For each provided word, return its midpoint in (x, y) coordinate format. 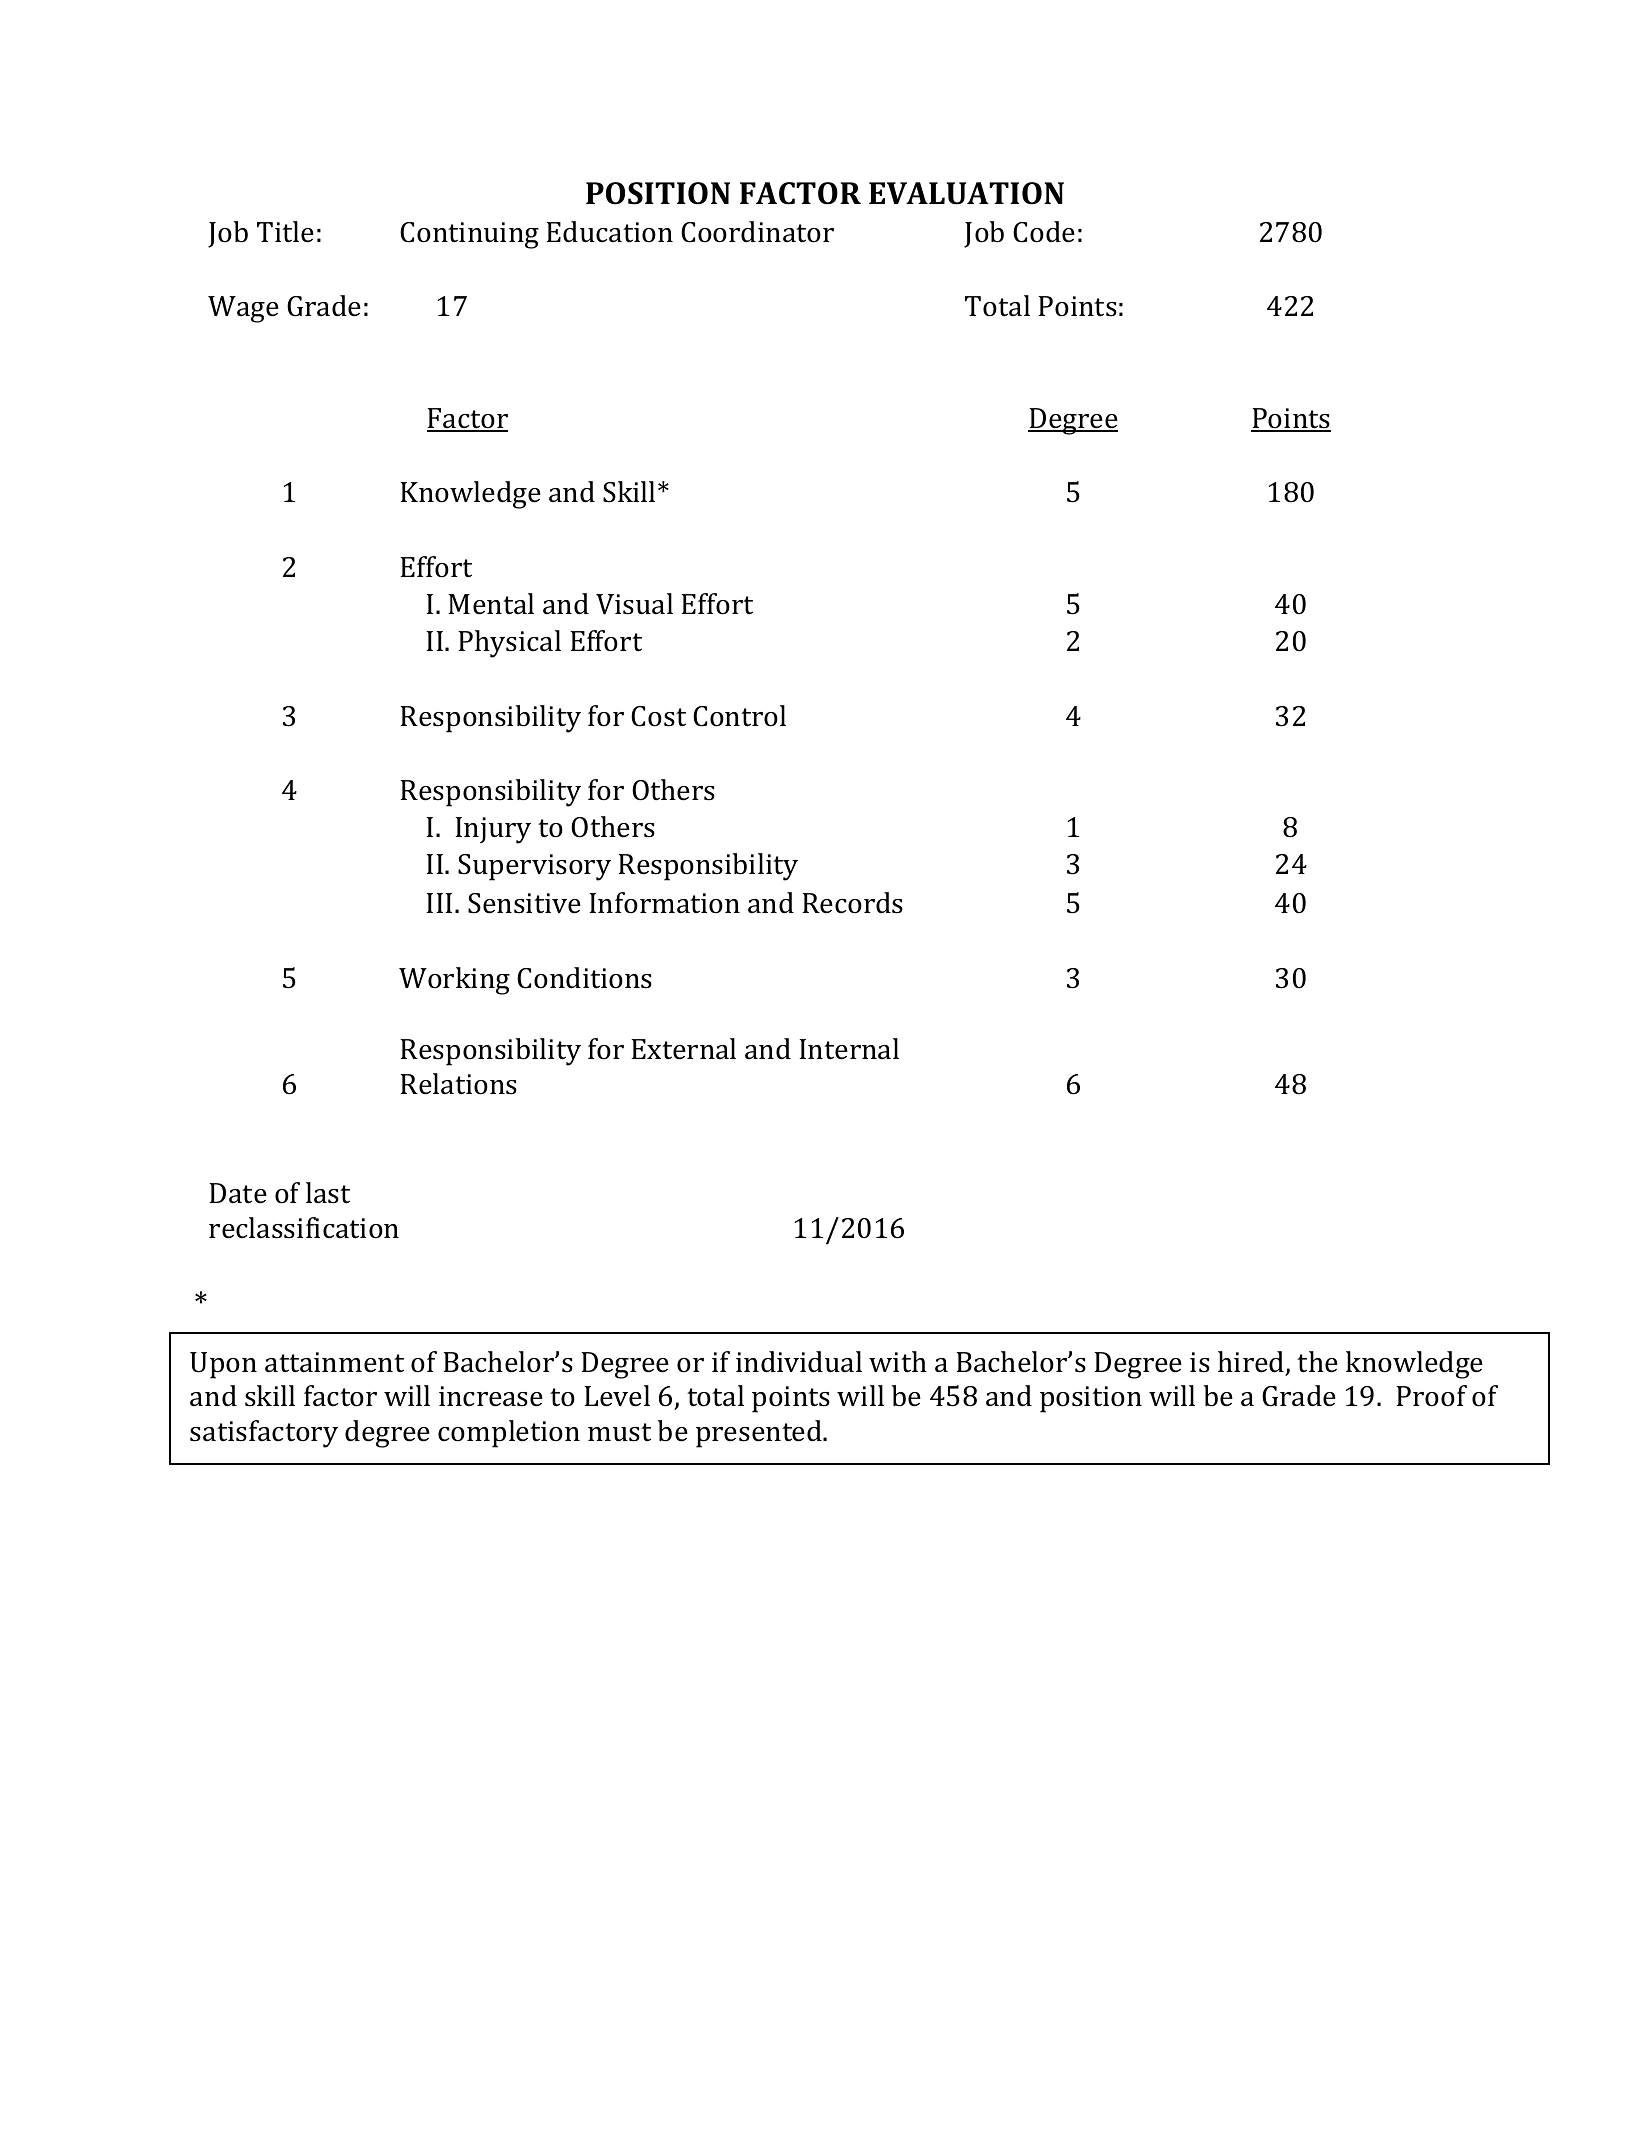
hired (1252, 1363)
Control (739, 716)
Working (454, 981)
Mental (491, 604)
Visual (634, 604)
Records (853, 903)
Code (1044, 232)
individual (799, 1362)
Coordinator (757, 232)
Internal (849, 1049)
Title (285, 232)
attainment (334, 1362)
